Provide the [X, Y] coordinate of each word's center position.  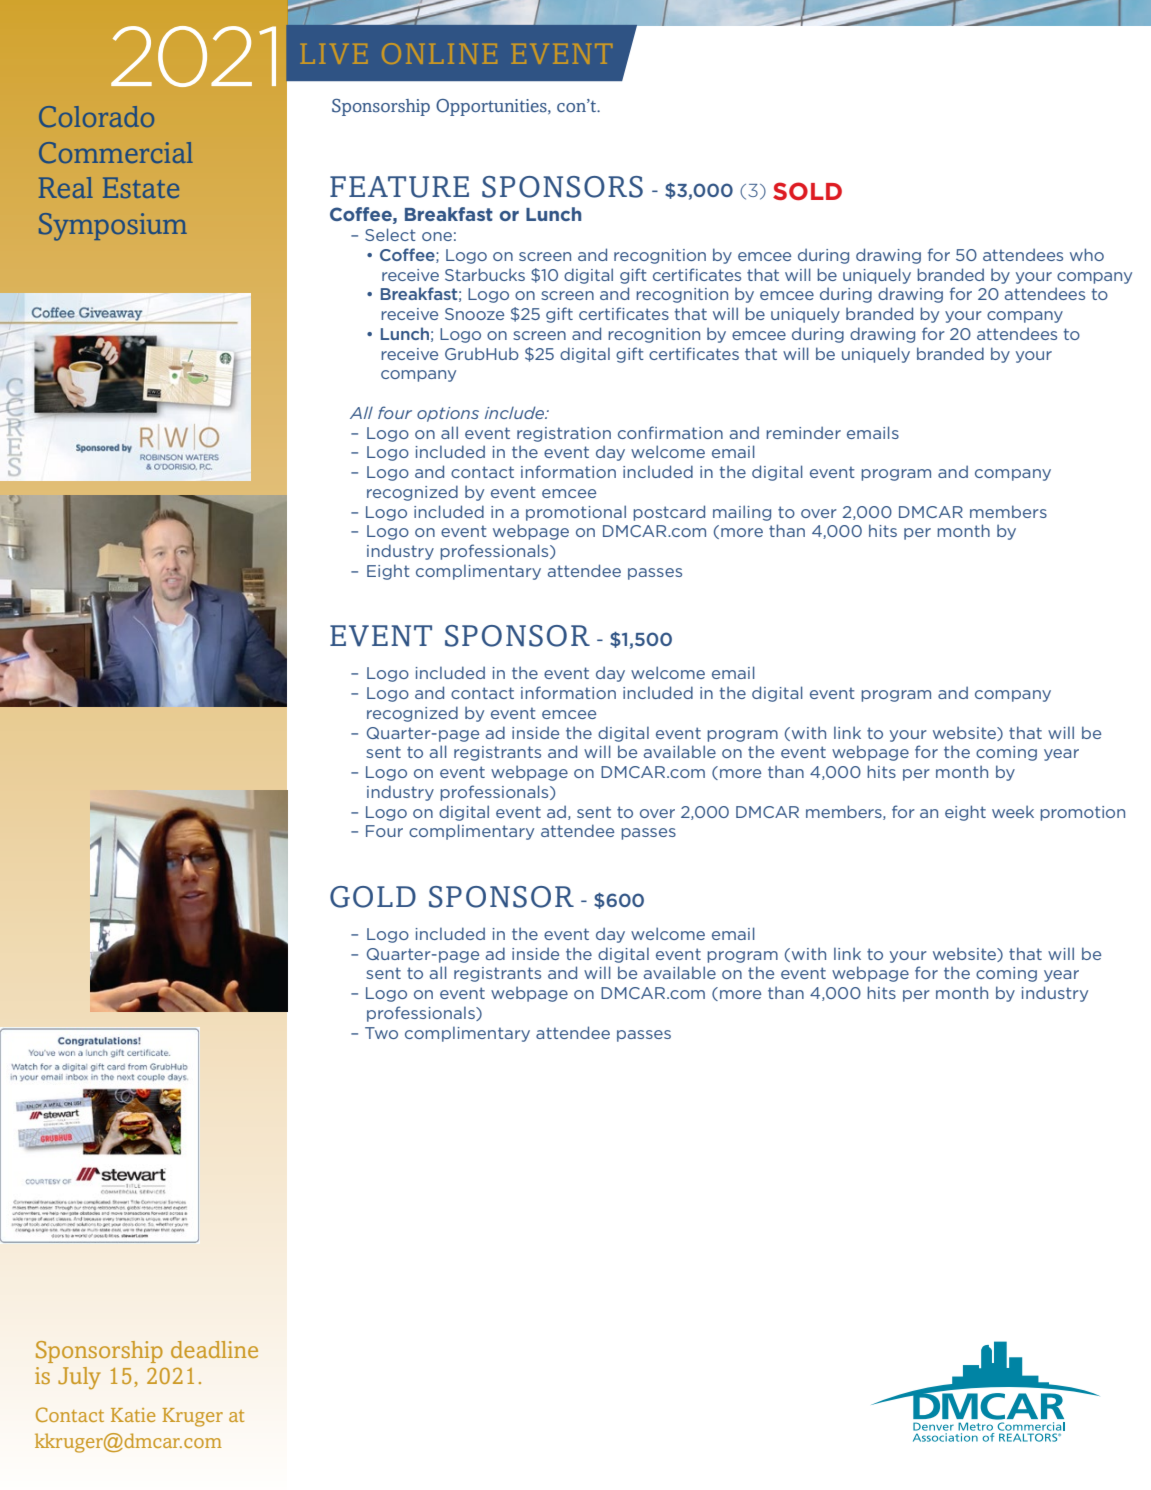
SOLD [807, 191]
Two [381, 1033]
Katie [133, 1415]
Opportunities [492, 107]
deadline [214, 1349]
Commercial [116, 152]
